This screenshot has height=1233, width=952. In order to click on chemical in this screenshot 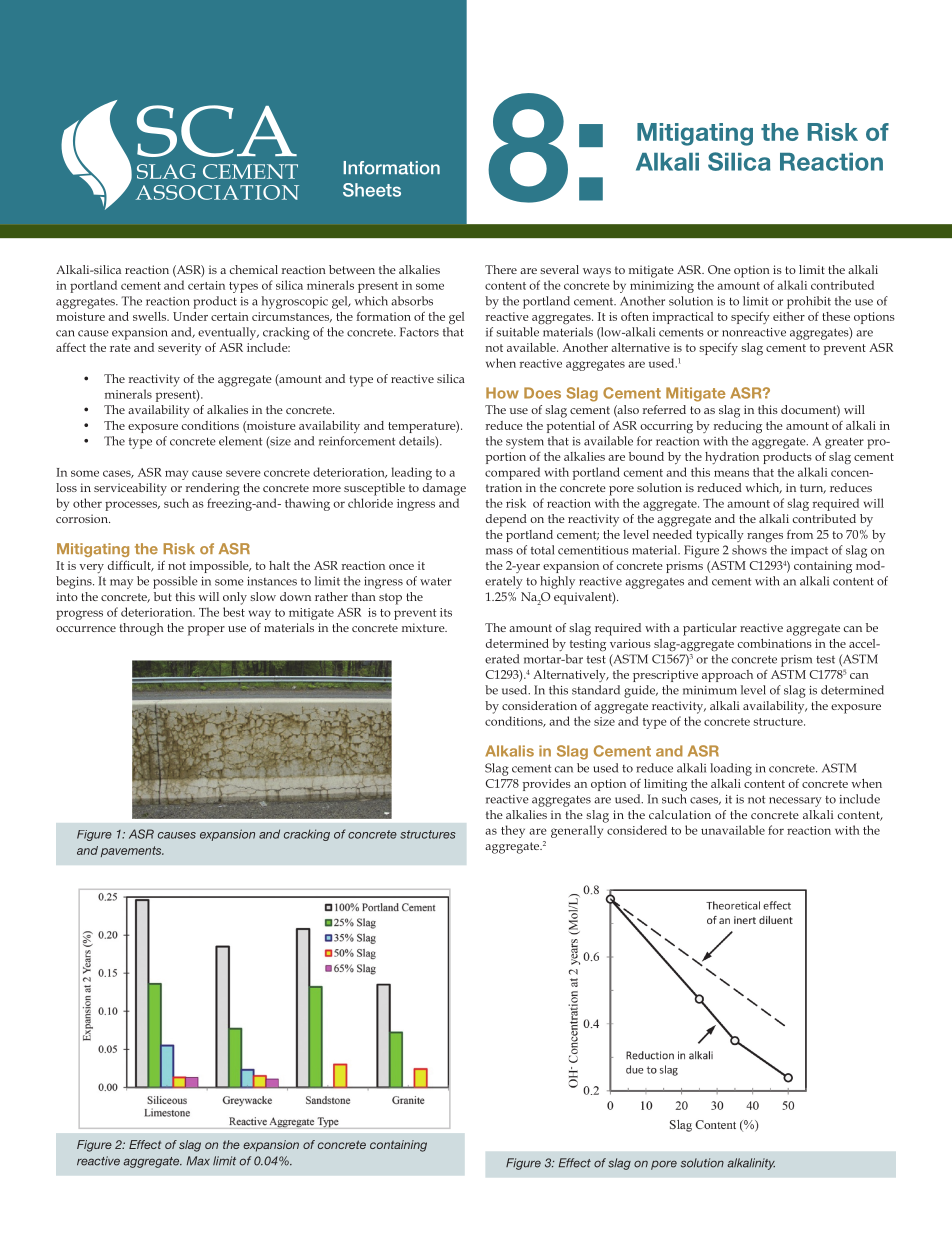, I will do `click(254, 269)`.
